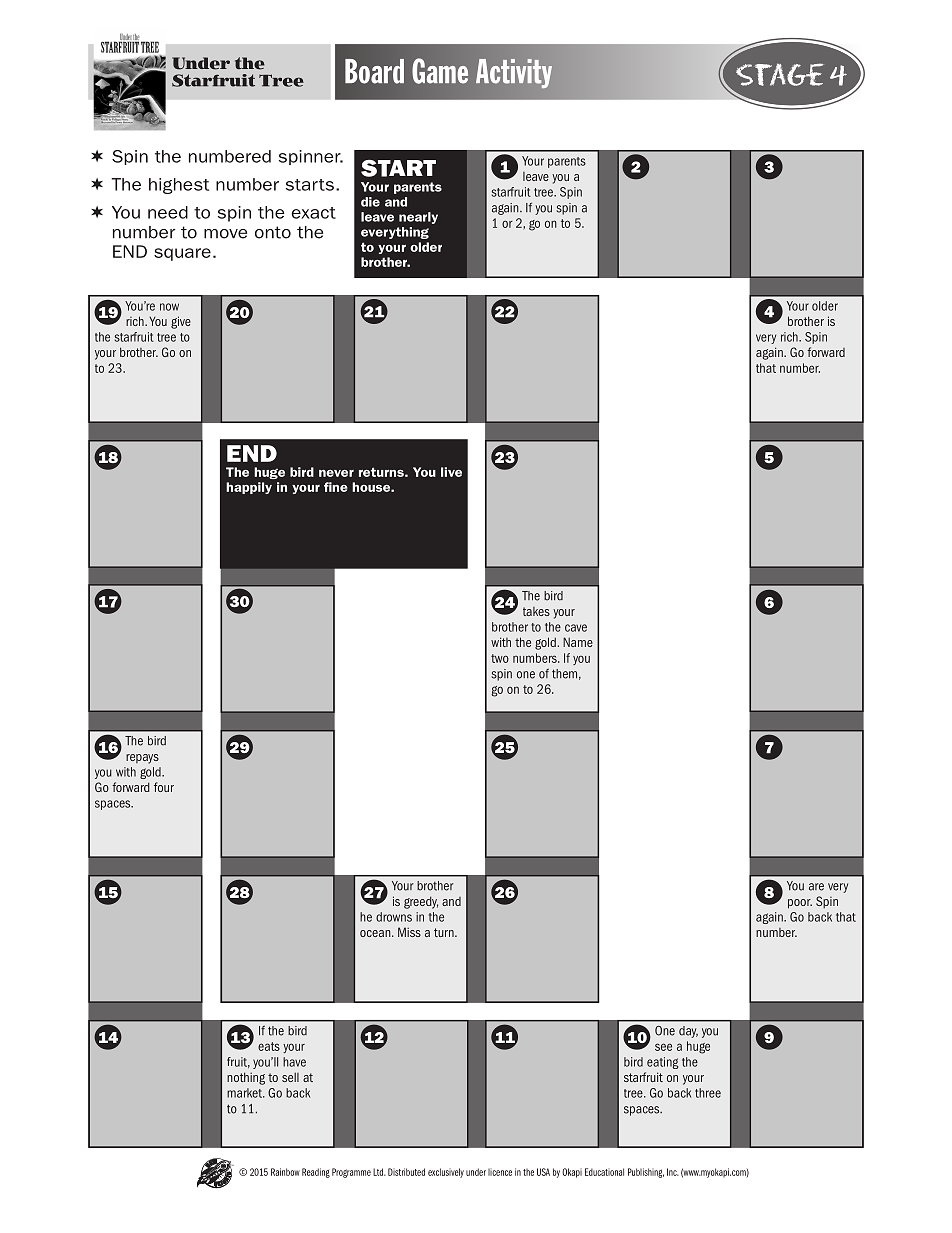 This document has height=1233, width=952. I want to click on happily, so click(249, 488).
